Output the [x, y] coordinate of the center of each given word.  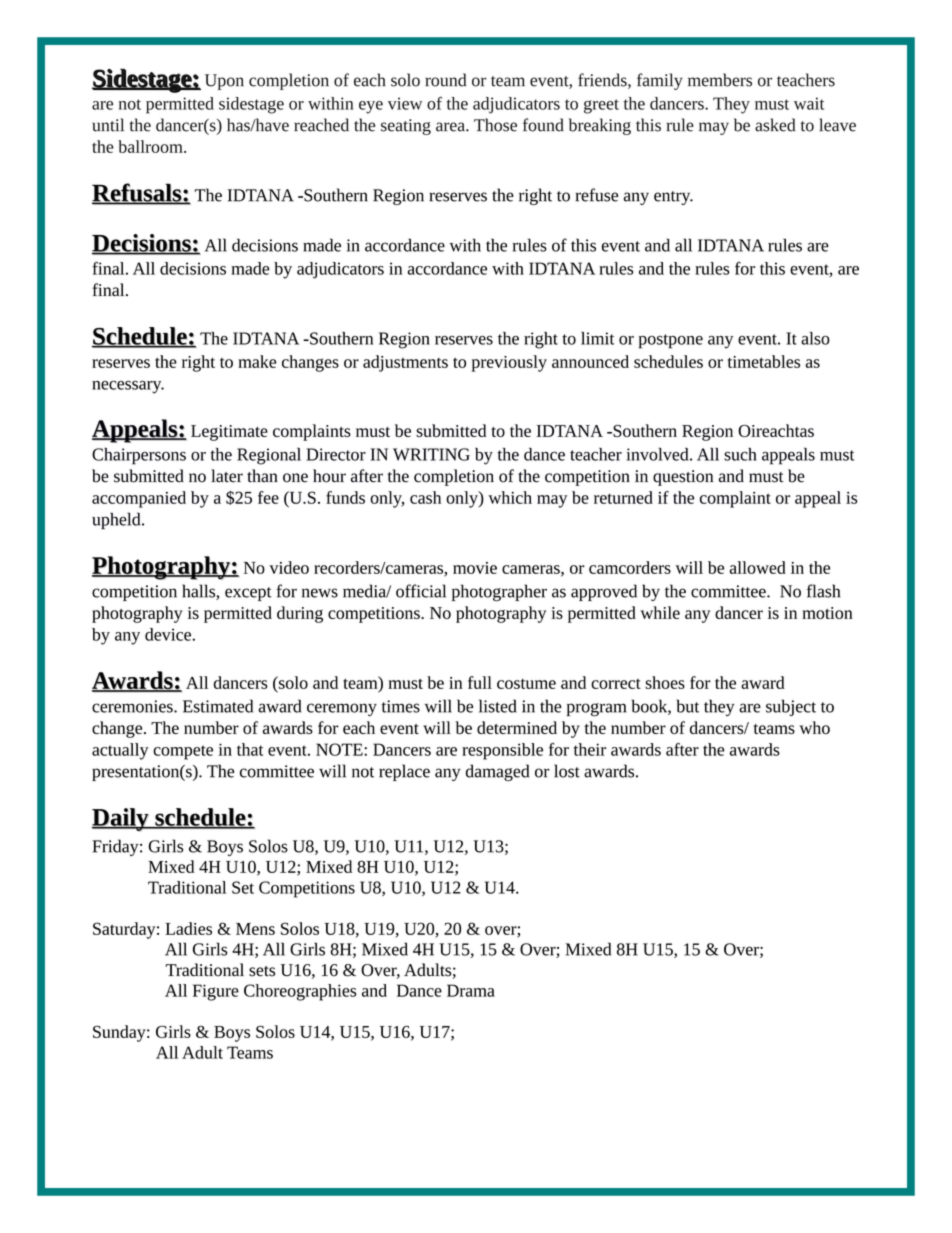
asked [775, 125]
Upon [224, 82]
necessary [128, 387]
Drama [471, 990]
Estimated [218, 706]
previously [509, 363]
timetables [764, 361]
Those [495, 125]
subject [791, 707]
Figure [216, 992]
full [480, 682]
